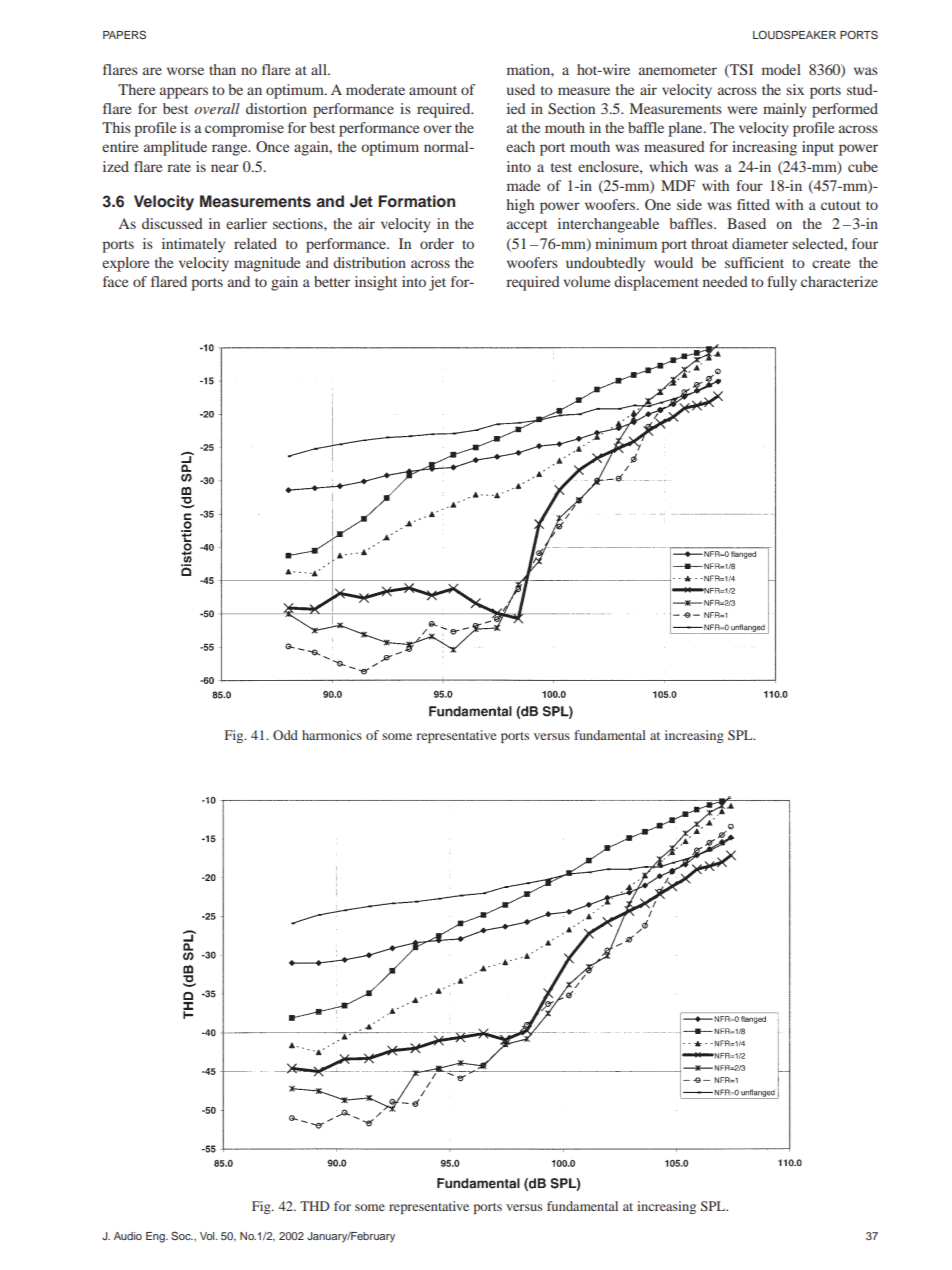 This screenshot has width=952, height=1270. What do you see at coordinates (222, 69) in the screenshot?
I see `than` at bounding box center [222, 69].
